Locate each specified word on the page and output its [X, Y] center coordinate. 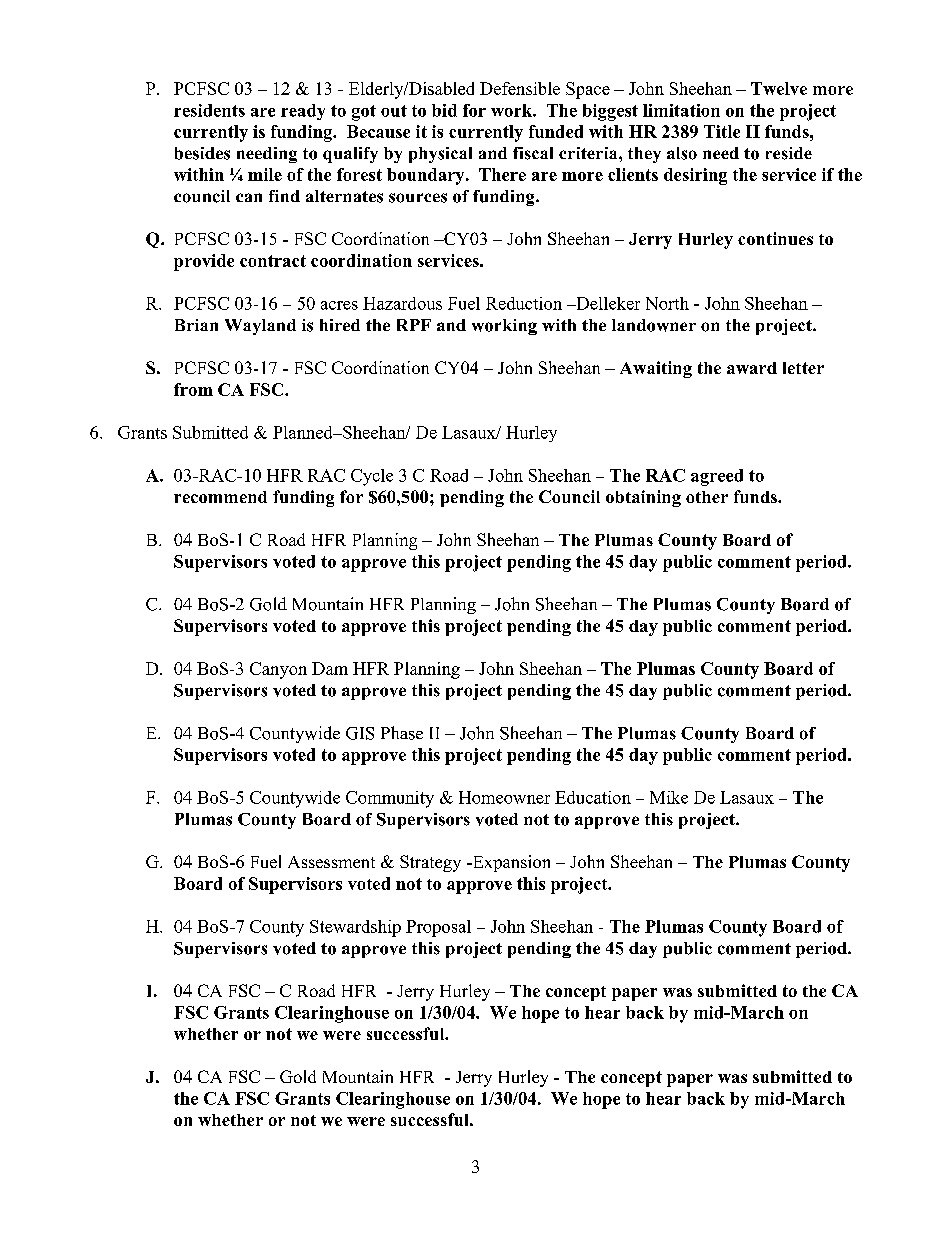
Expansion [510, 863]
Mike [669, 797]
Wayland [260, 327]
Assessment [331, 862]
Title [722, 131]
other [707, 497]
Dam [330, 668]
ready [303, 112]
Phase [402, 733]
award [752, 368]
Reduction [524, 303]
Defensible [520, 88]
